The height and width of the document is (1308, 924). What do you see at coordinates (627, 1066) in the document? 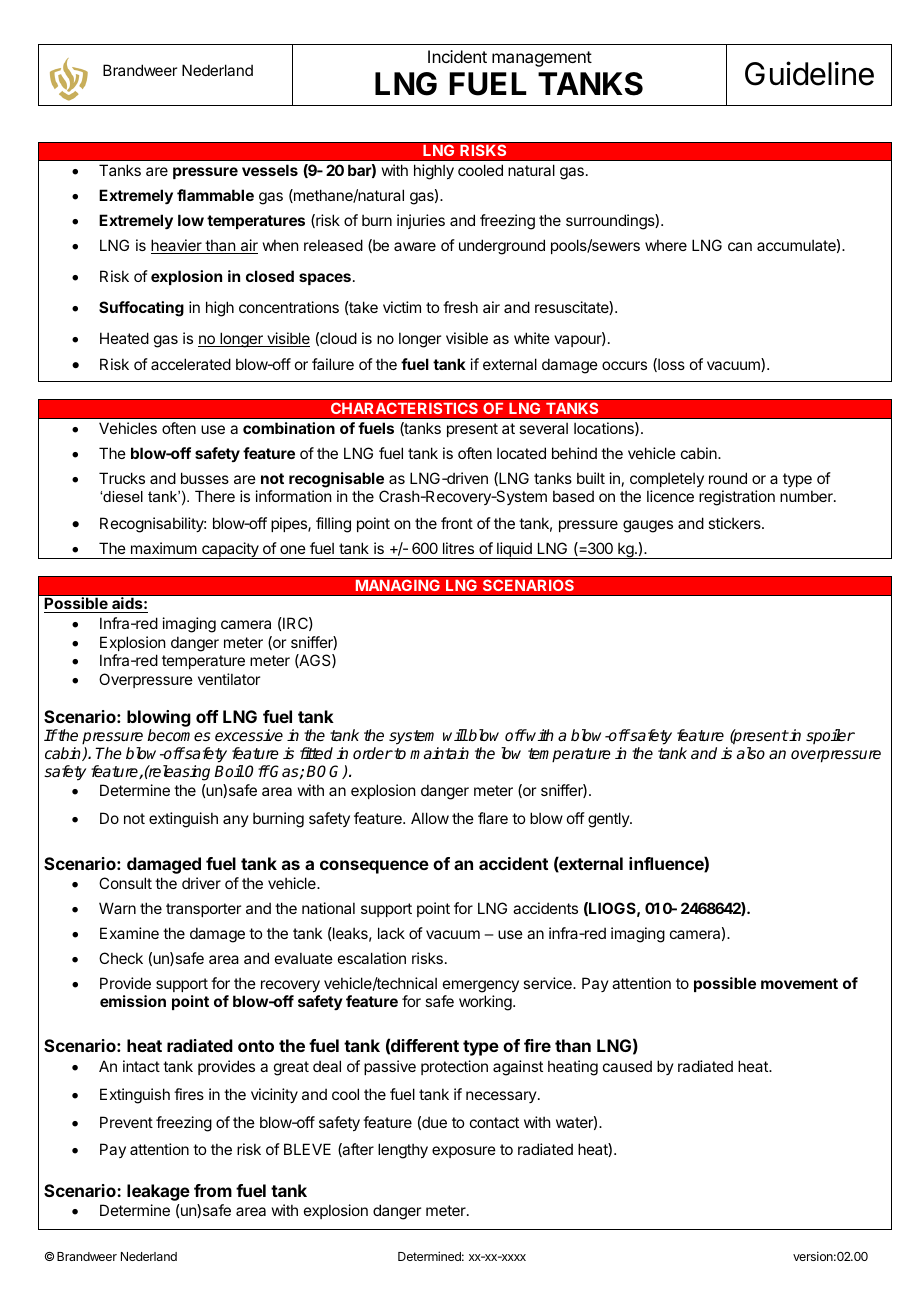
I see `caused` at bounding box center [627, 1066].
